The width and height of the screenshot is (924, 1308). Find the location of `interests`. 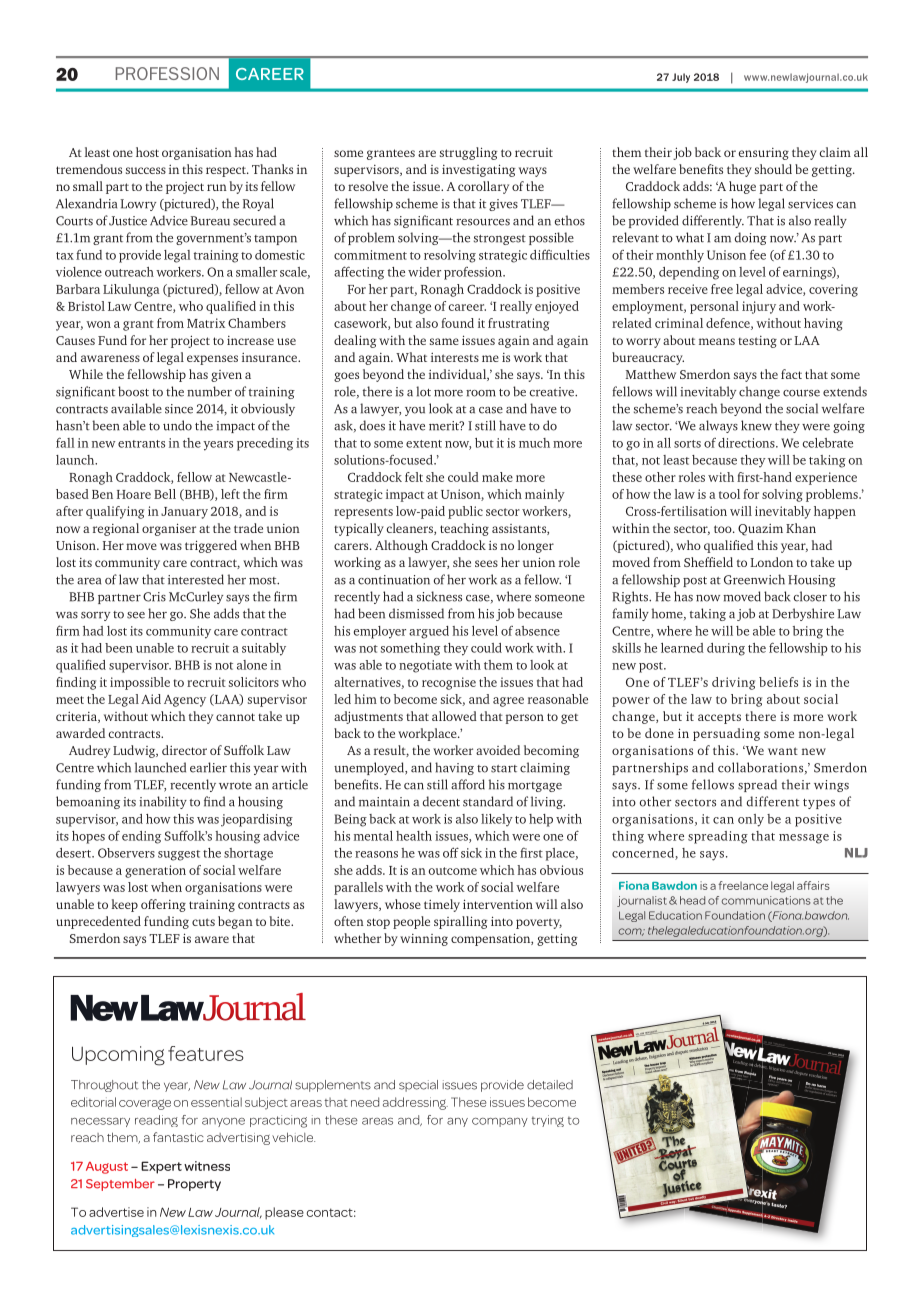

interests is located at coordinates (455, 357).
